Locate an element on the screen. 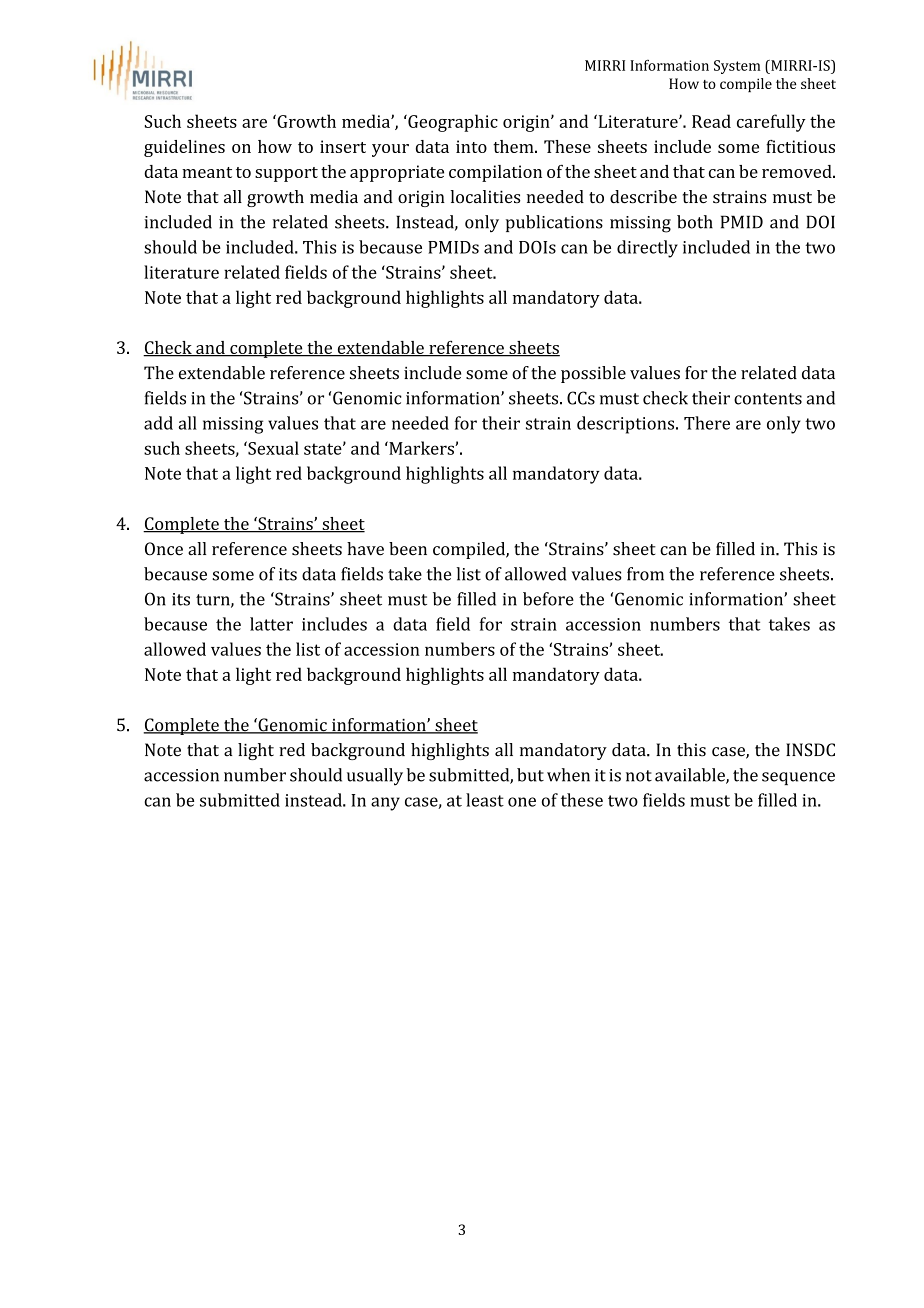  possible is located at coordinates (593, 374).
